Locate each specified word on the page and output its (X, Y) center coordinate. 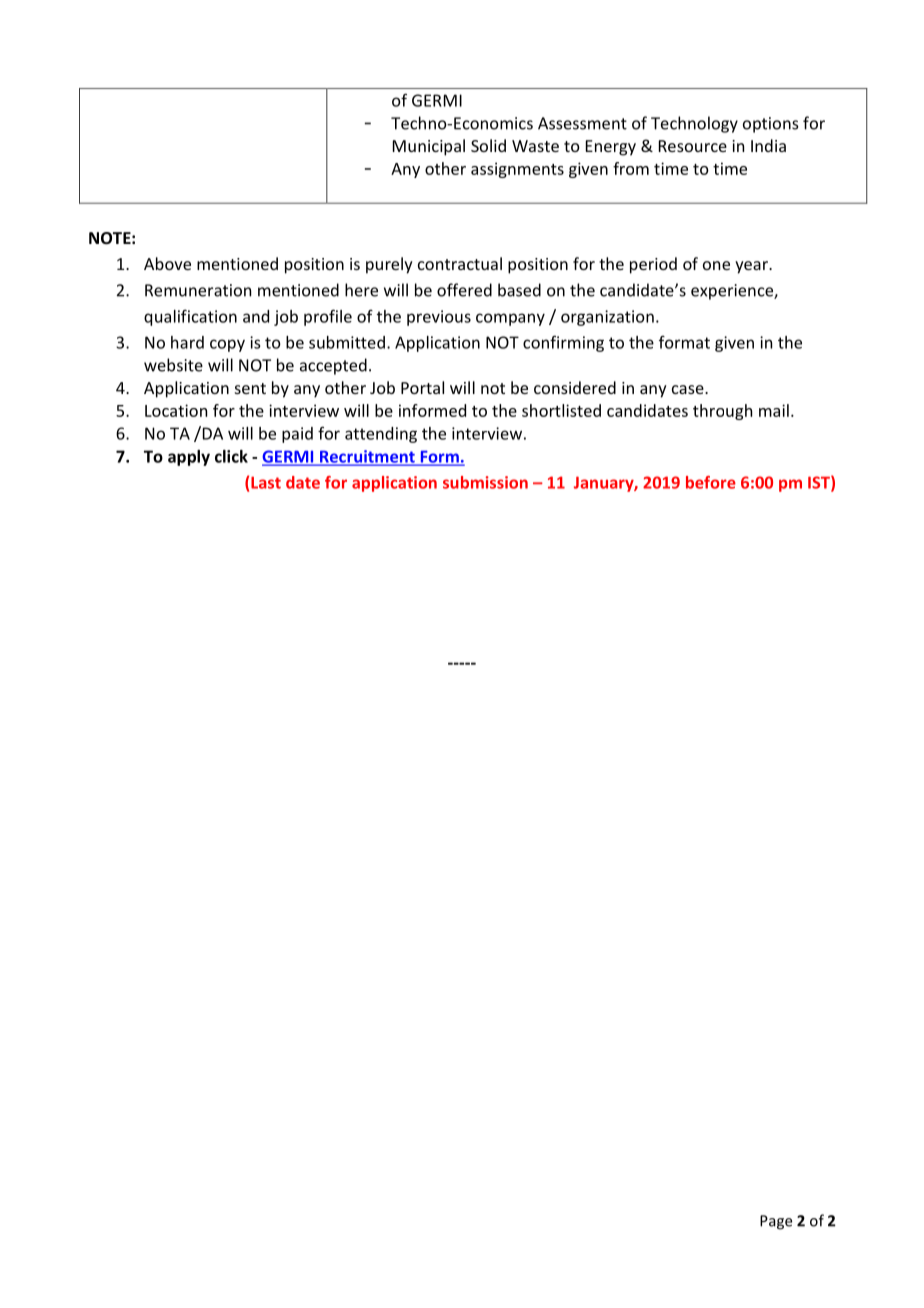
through (722, 412)
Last (266, 482)
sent (250, 388)
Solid (488, 145)
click (231, 456)
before (711, 482)
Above (167, 263)
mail (774, 410)
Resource (693, 146)
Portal (422, 387)
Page (776, 1222)
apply (189, 458)
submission (485, 482)
